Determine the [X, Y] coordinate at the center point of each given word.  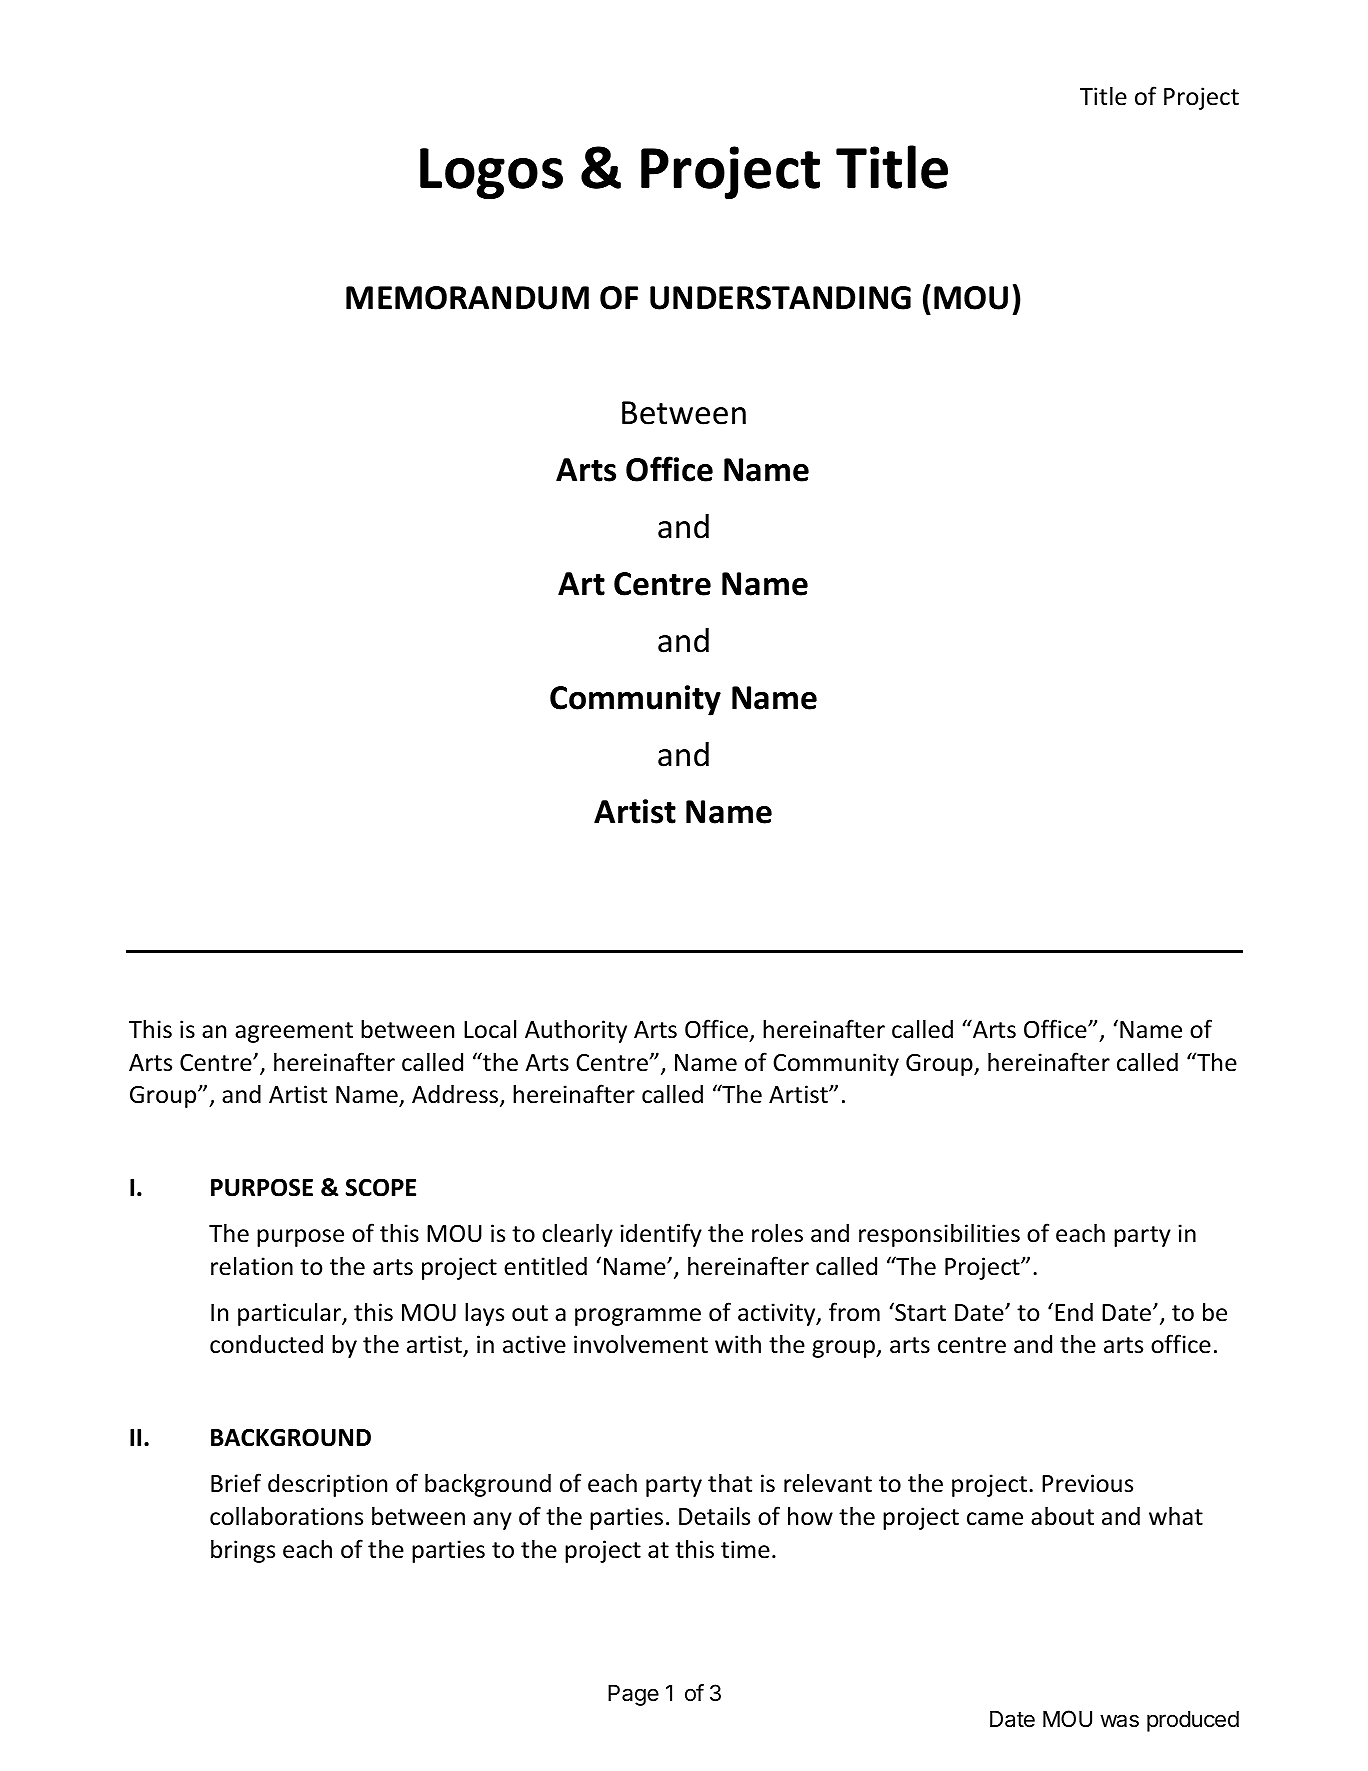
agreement [294, 1032]
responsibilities [939, 1235]
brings [243, 1551]
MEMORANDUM [467, 298]
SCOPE [381, 1187]
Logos [491, 173]
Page [633, 1695]
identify [661, 1235]
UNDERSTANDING [780, 298]
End [1074, 1312]
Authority [576, 1031]
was [1119, 1721]
